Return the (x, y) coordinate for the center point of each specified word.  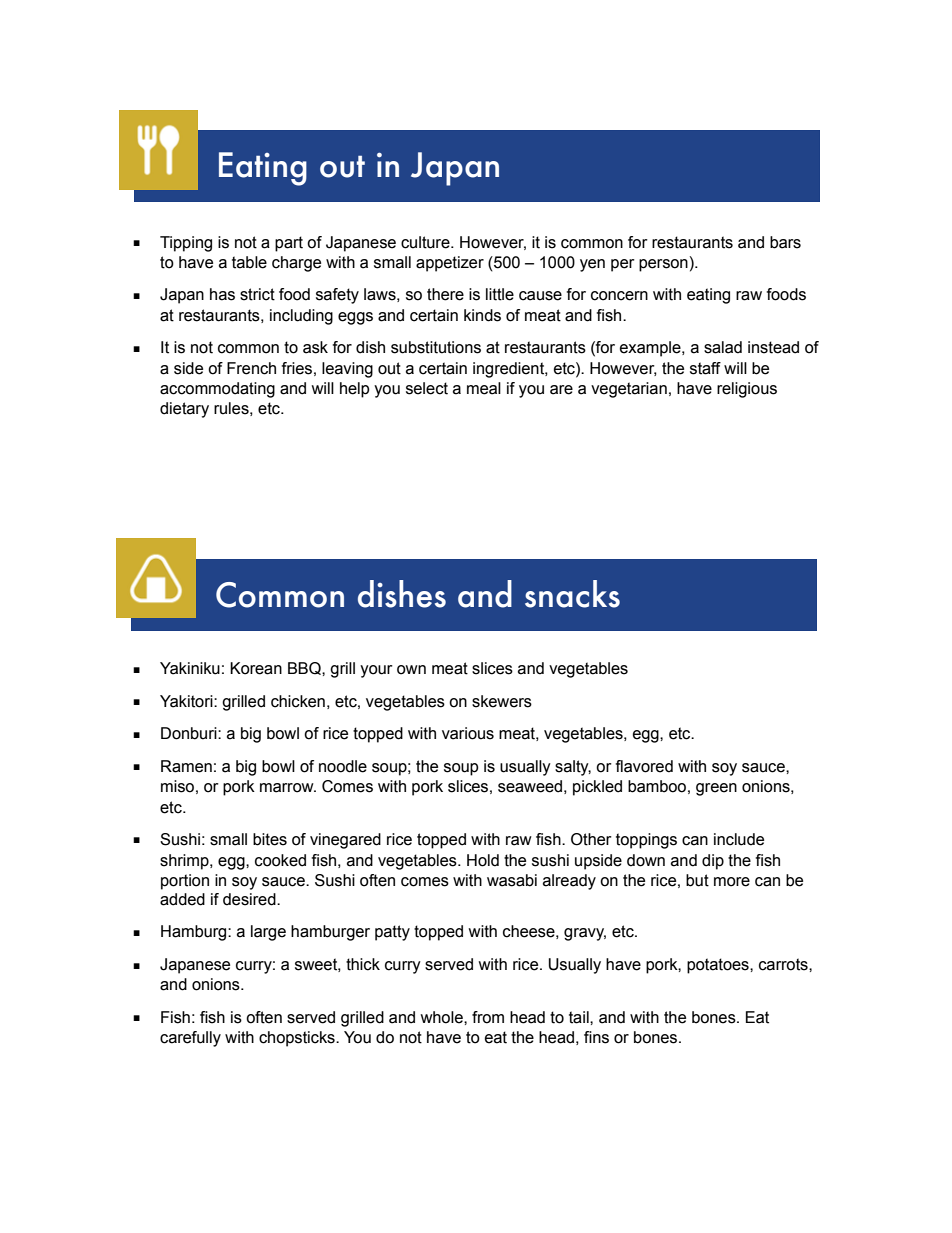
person (663, 265)
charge (296, 264)
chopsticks (298, 1039)
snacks (572, 594)
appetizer (450, 264)
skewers (502, 701)
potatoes (719, 966)
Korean (256, 668)
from (488, 1017)
